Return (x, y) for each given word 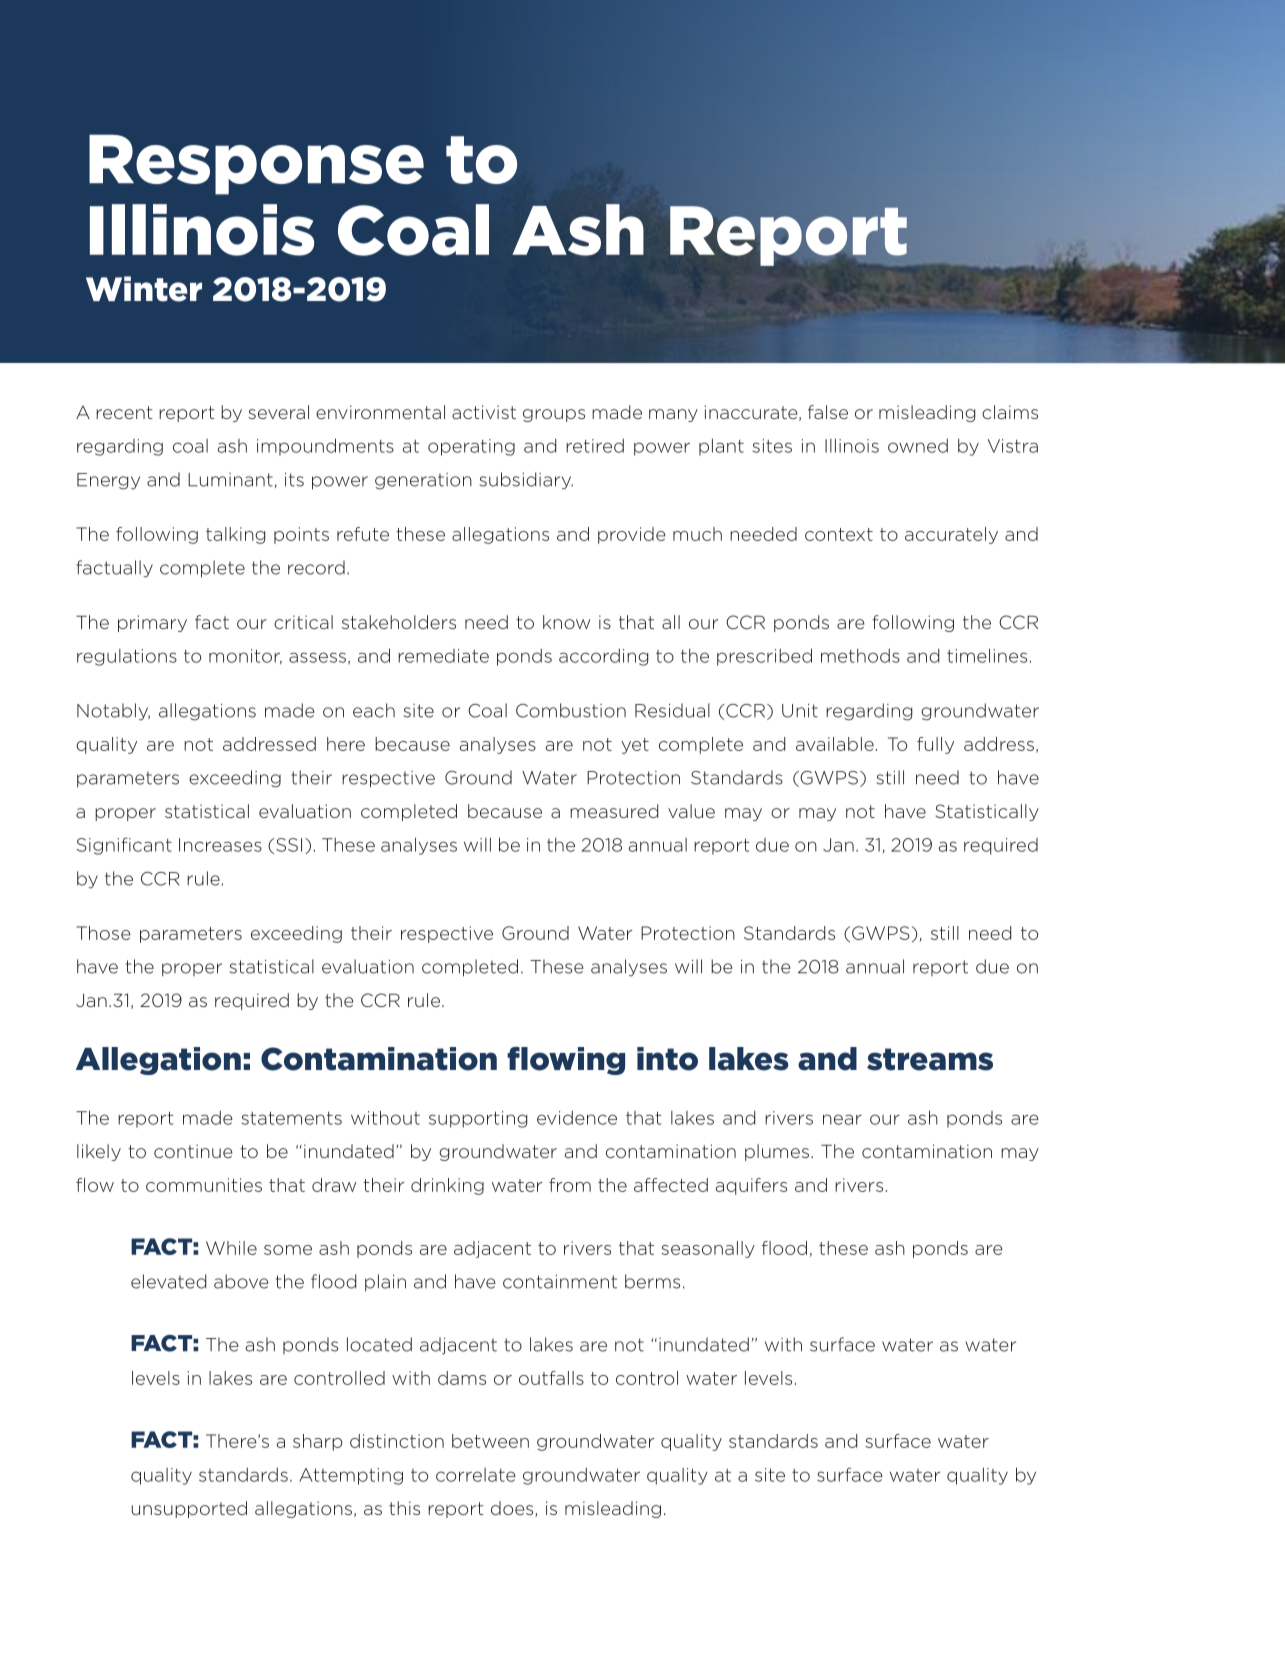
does (513, 1509)
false (828, 412)
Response (256, 165)
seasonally (708, 1249)
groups (554, 415)
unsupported (189, 1509)
